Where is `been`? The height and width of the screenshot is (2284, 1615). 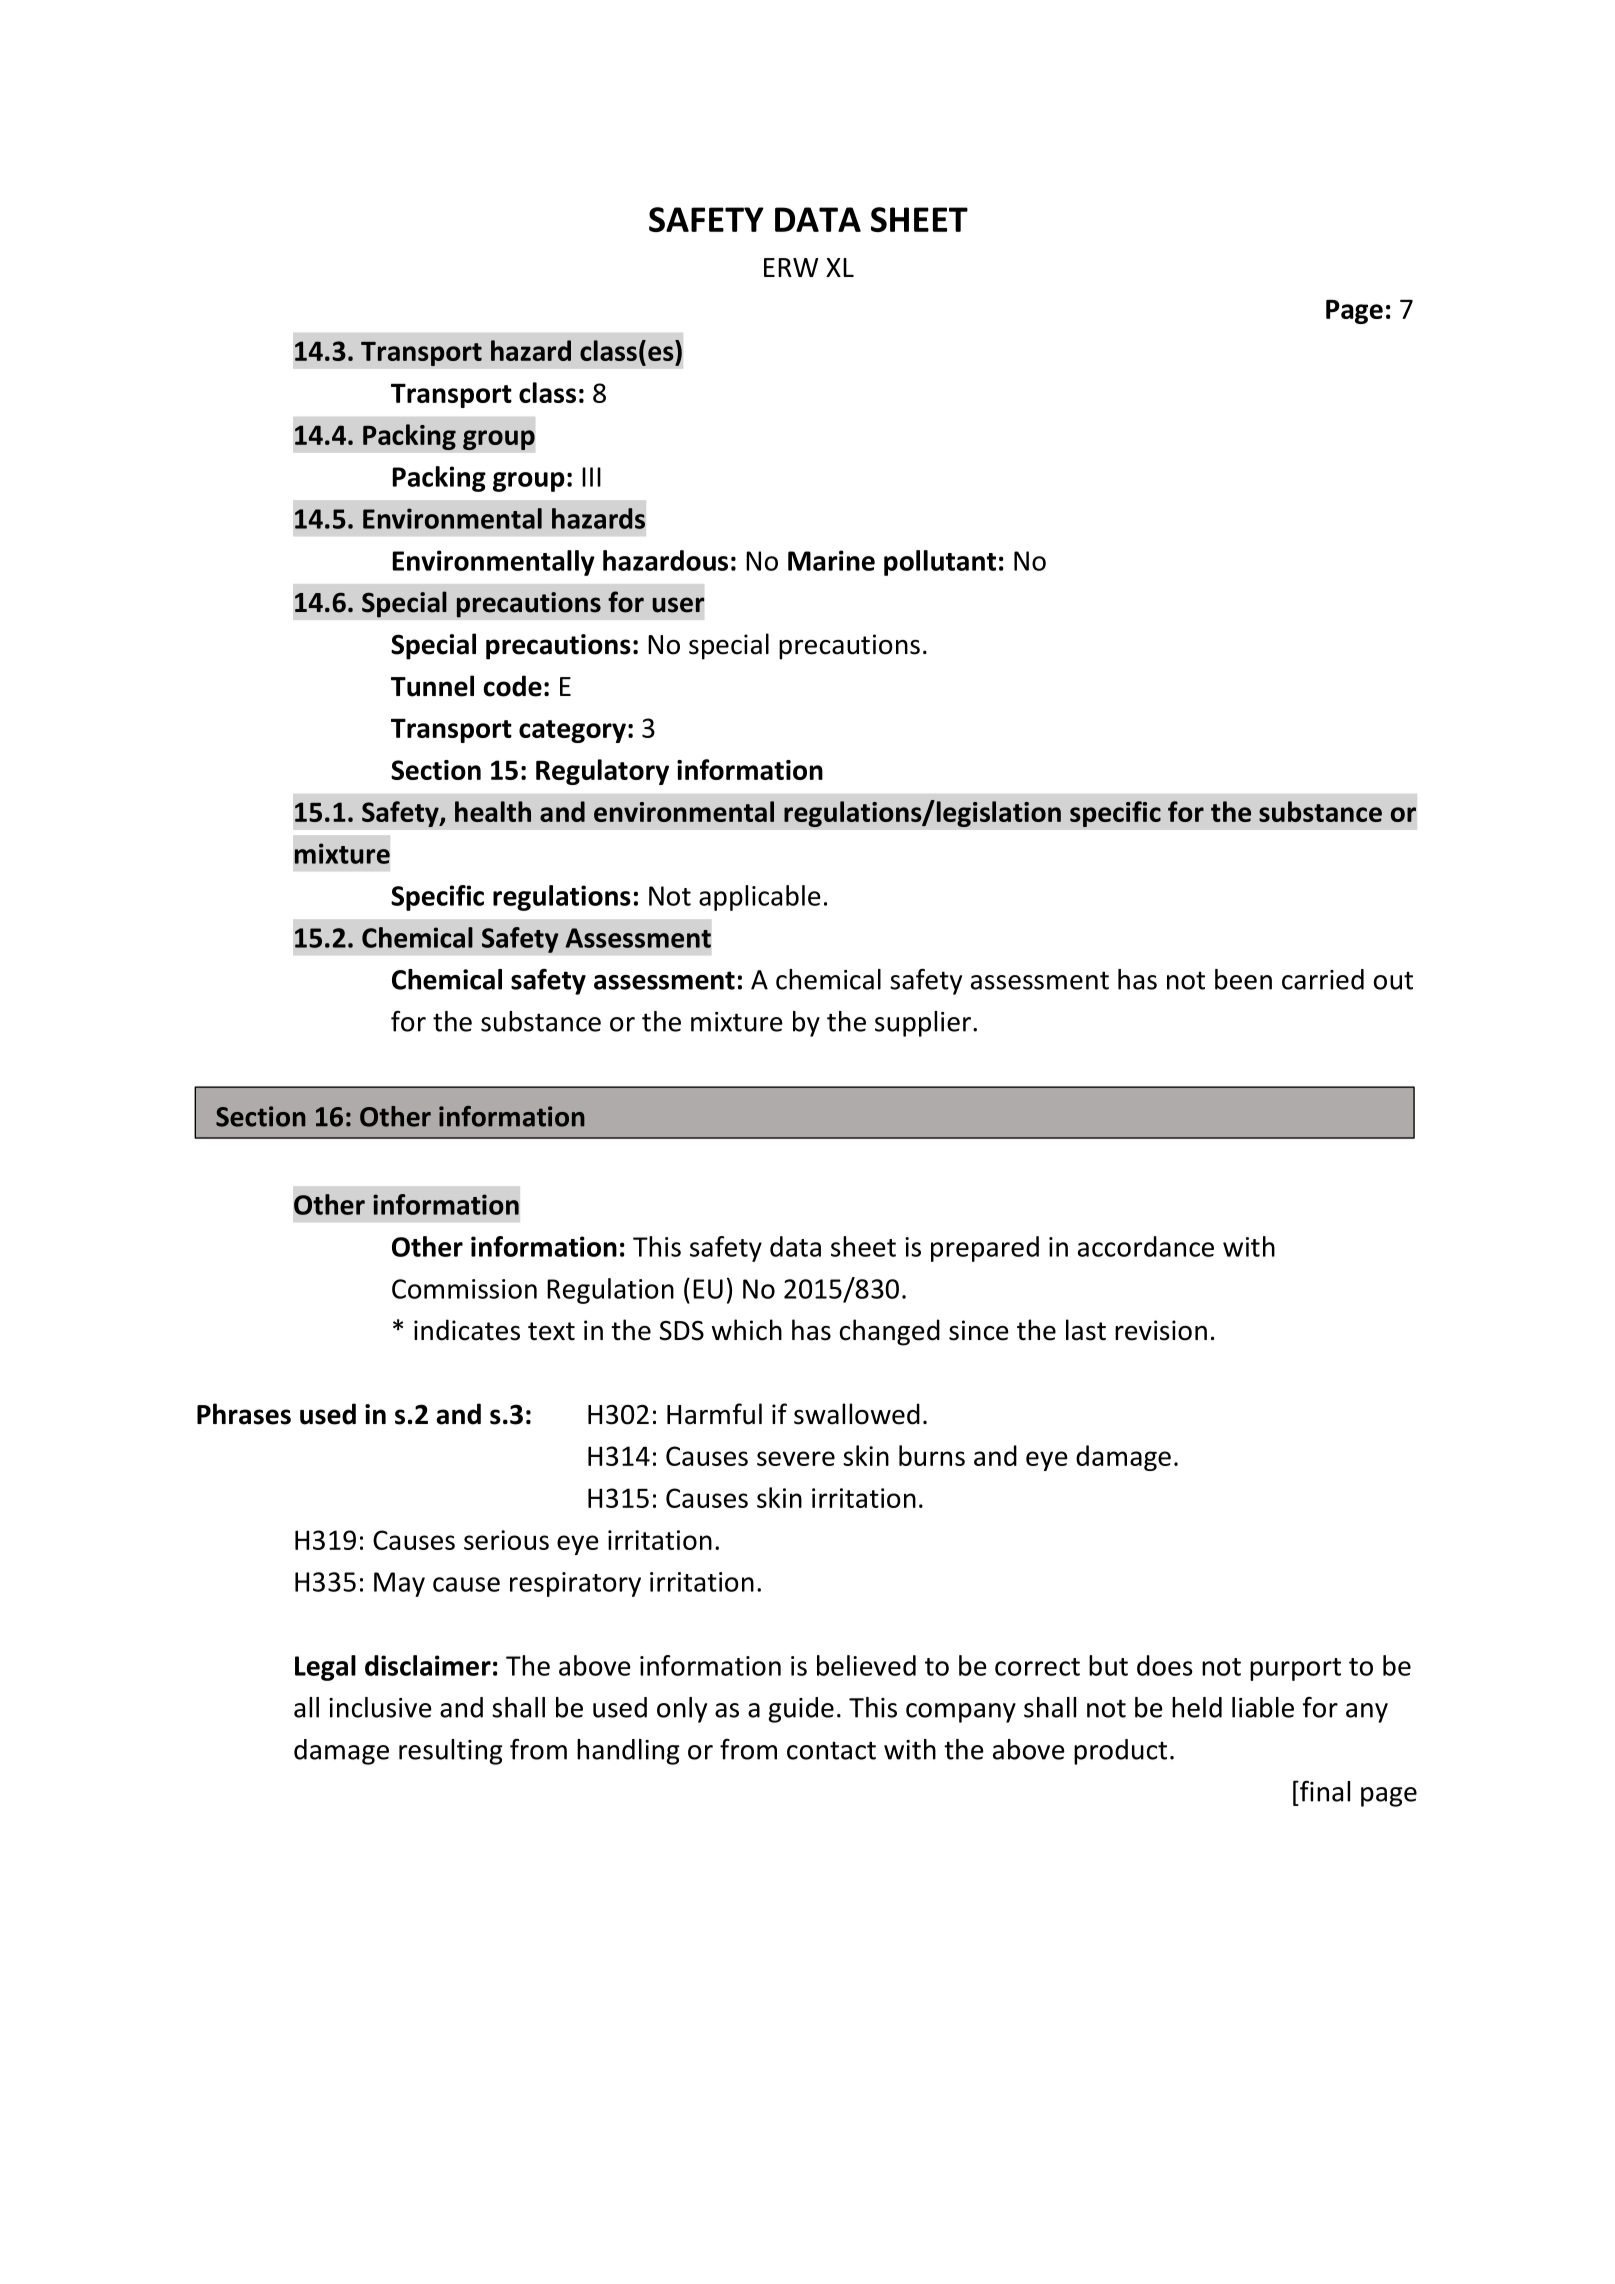
been is located at coordinates (1243, 979).
